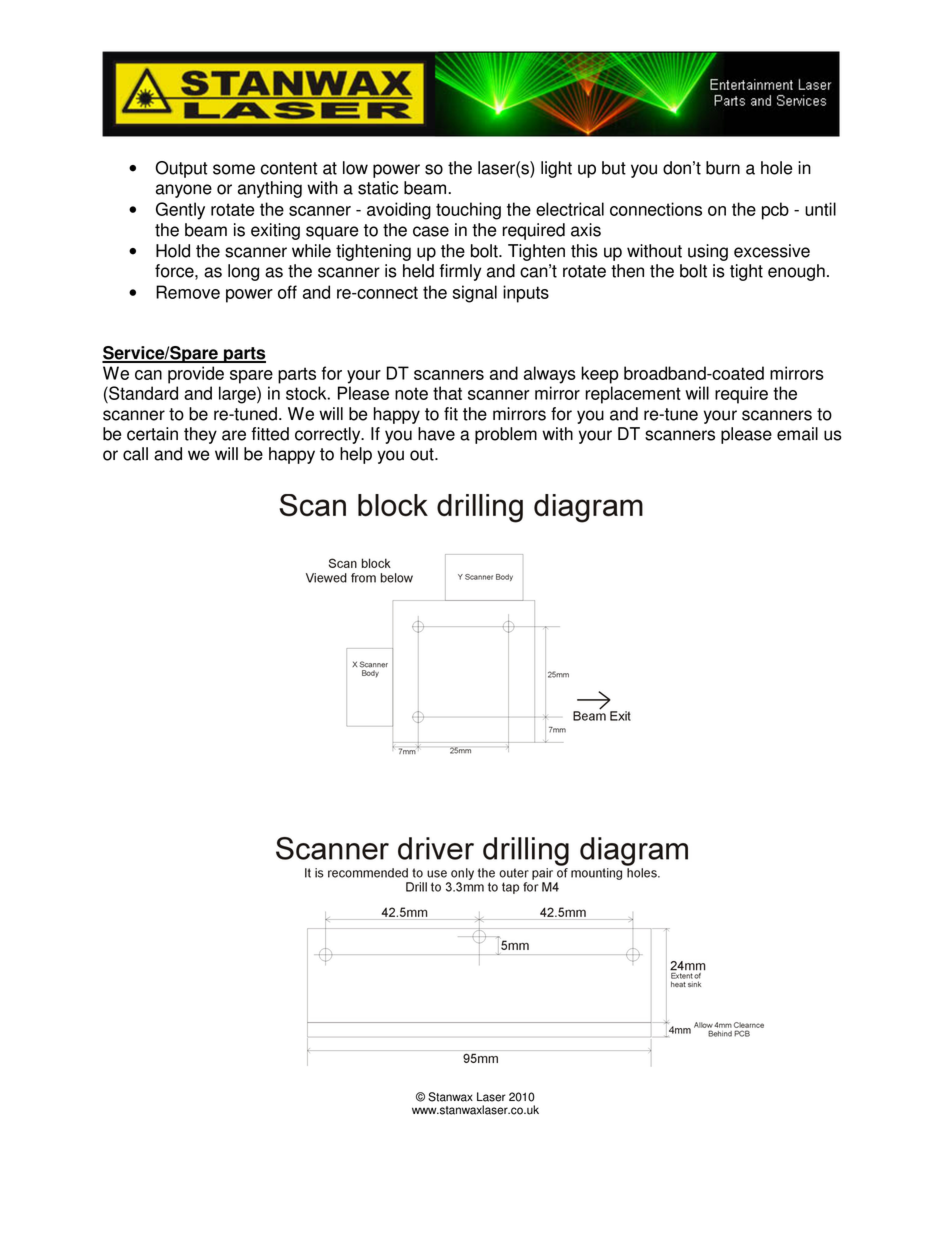  I want to click on Remove, so click(188, 292).
